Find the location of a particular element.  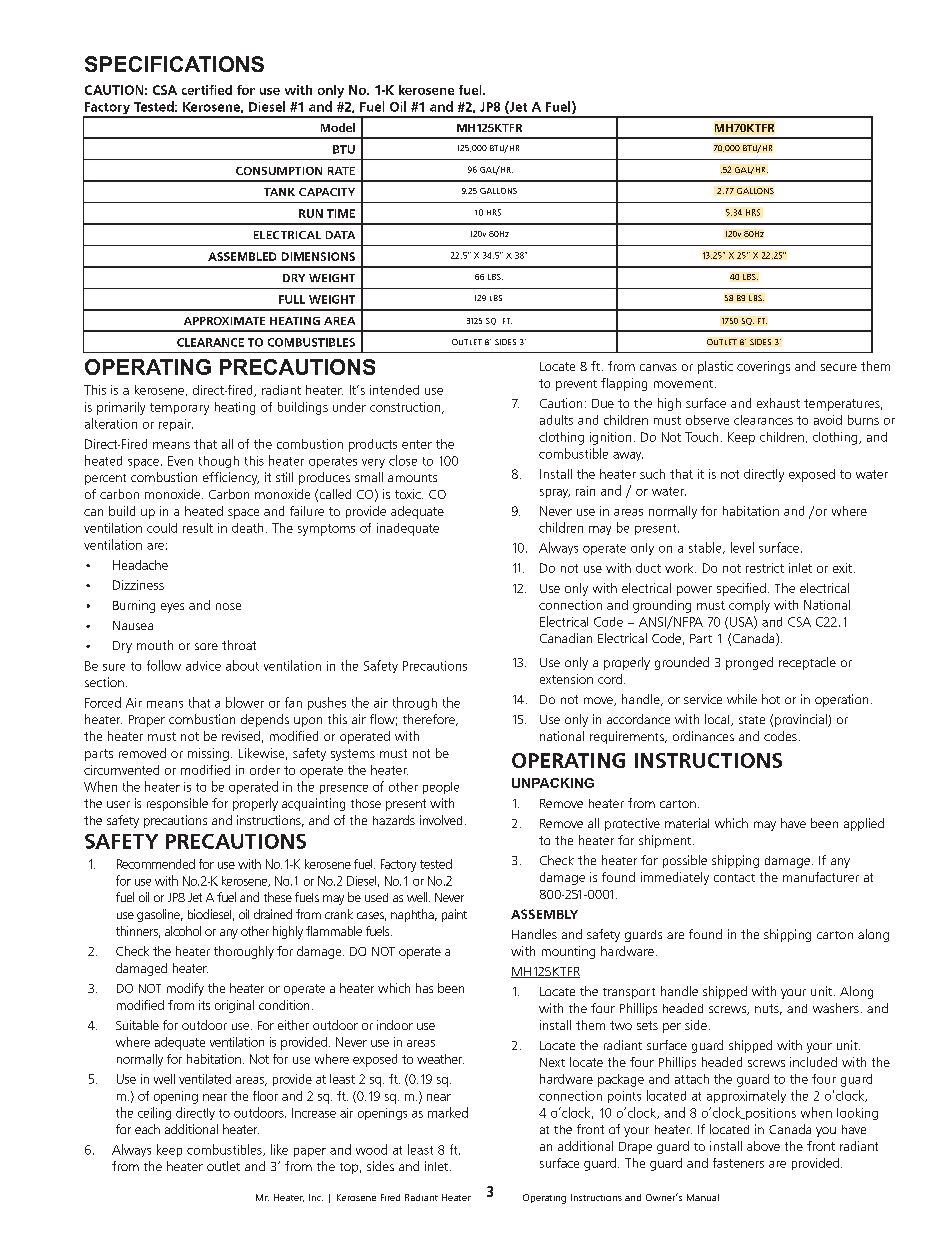

coverings is located at coordinates (763, 367).
